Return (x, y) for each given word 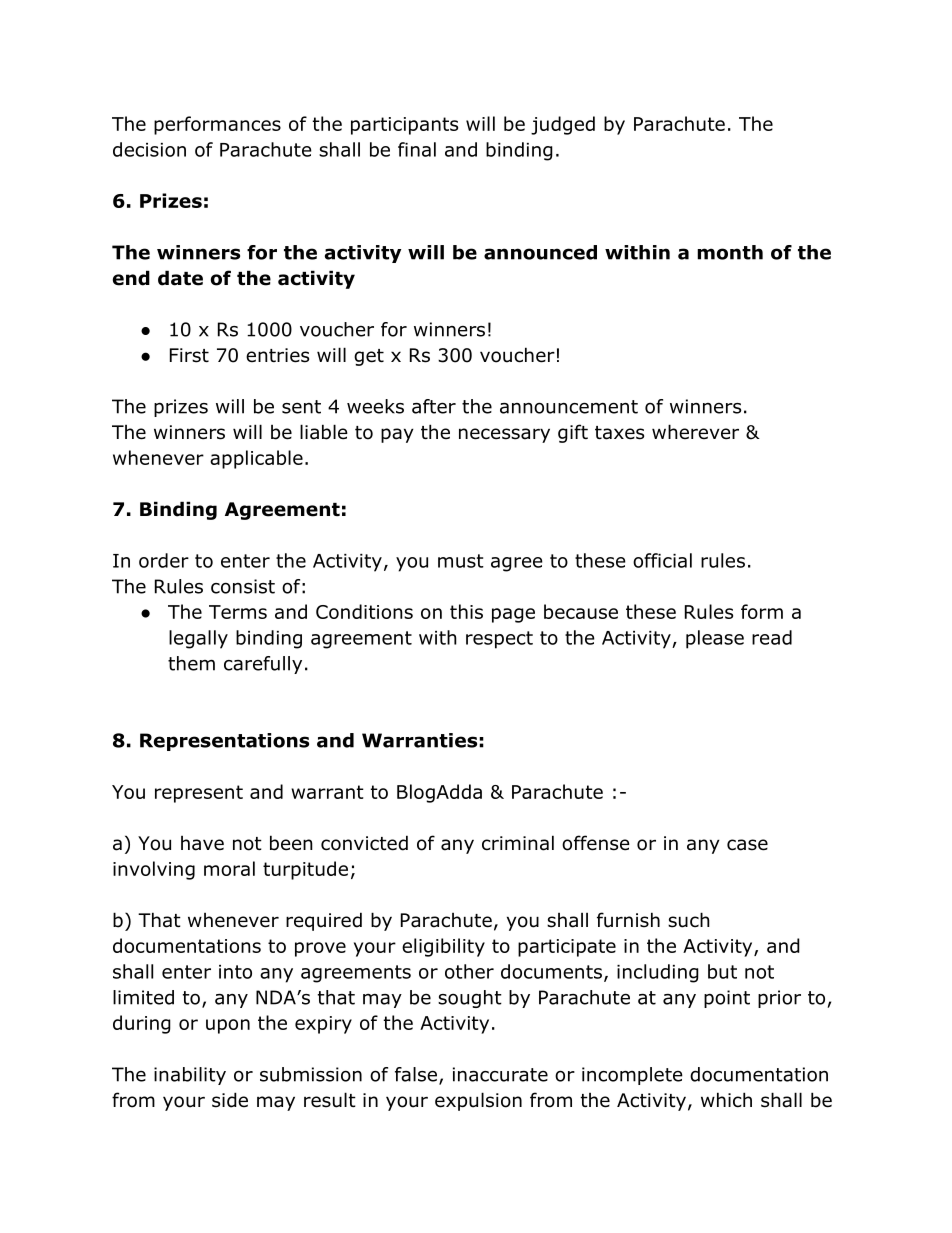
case (747, 845)
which (726, 1100)
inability (190, 1076)
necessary (504, 435)
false (416, 1074)
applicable (256, 459)
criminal (518, 843)
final (417, 149)
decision (149, 149)
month (730, 252)
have (202, 843)
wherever (695, 432)
